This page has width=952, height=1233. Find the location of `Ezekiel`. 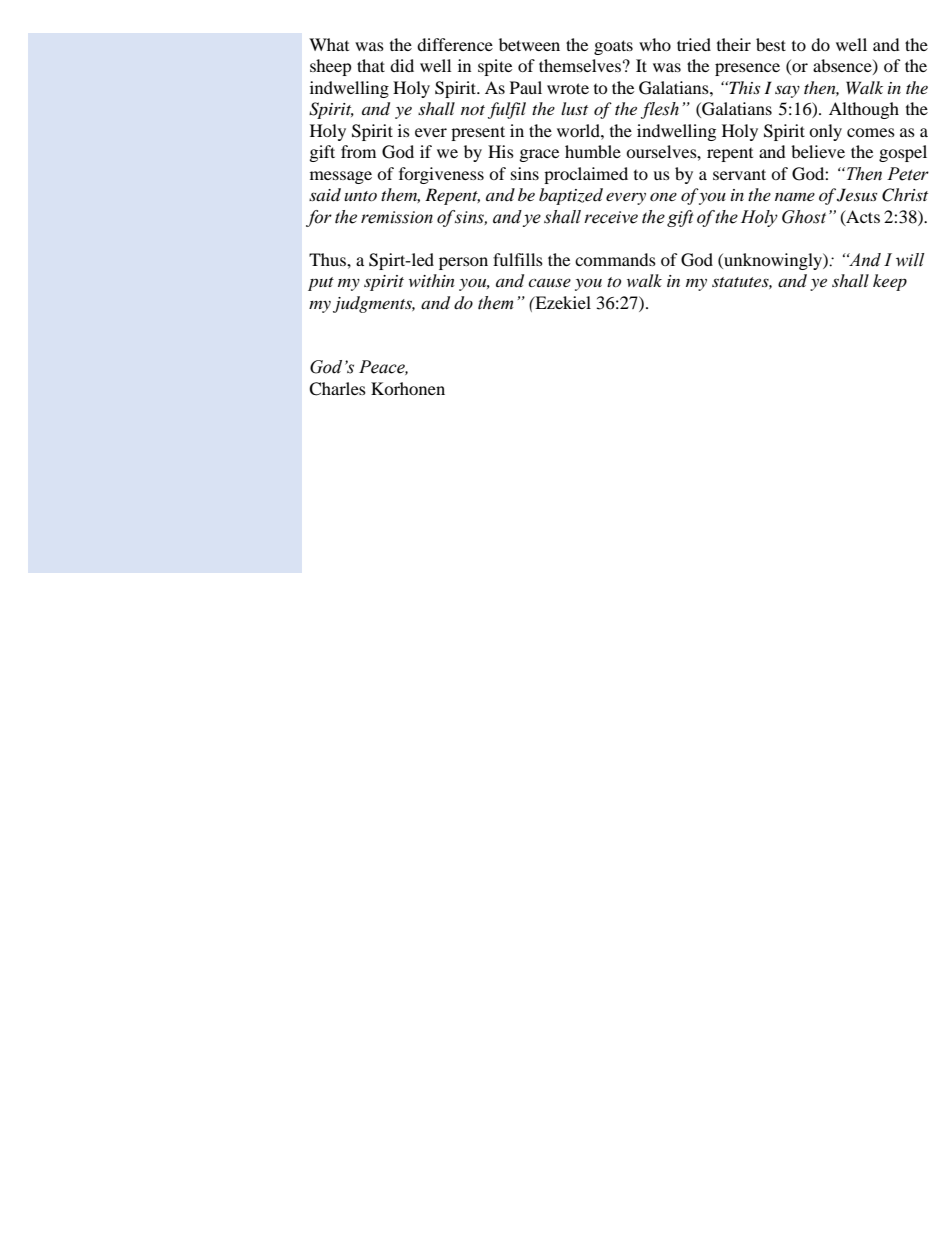

Ezekiel is located at coordinates (562, 302).
